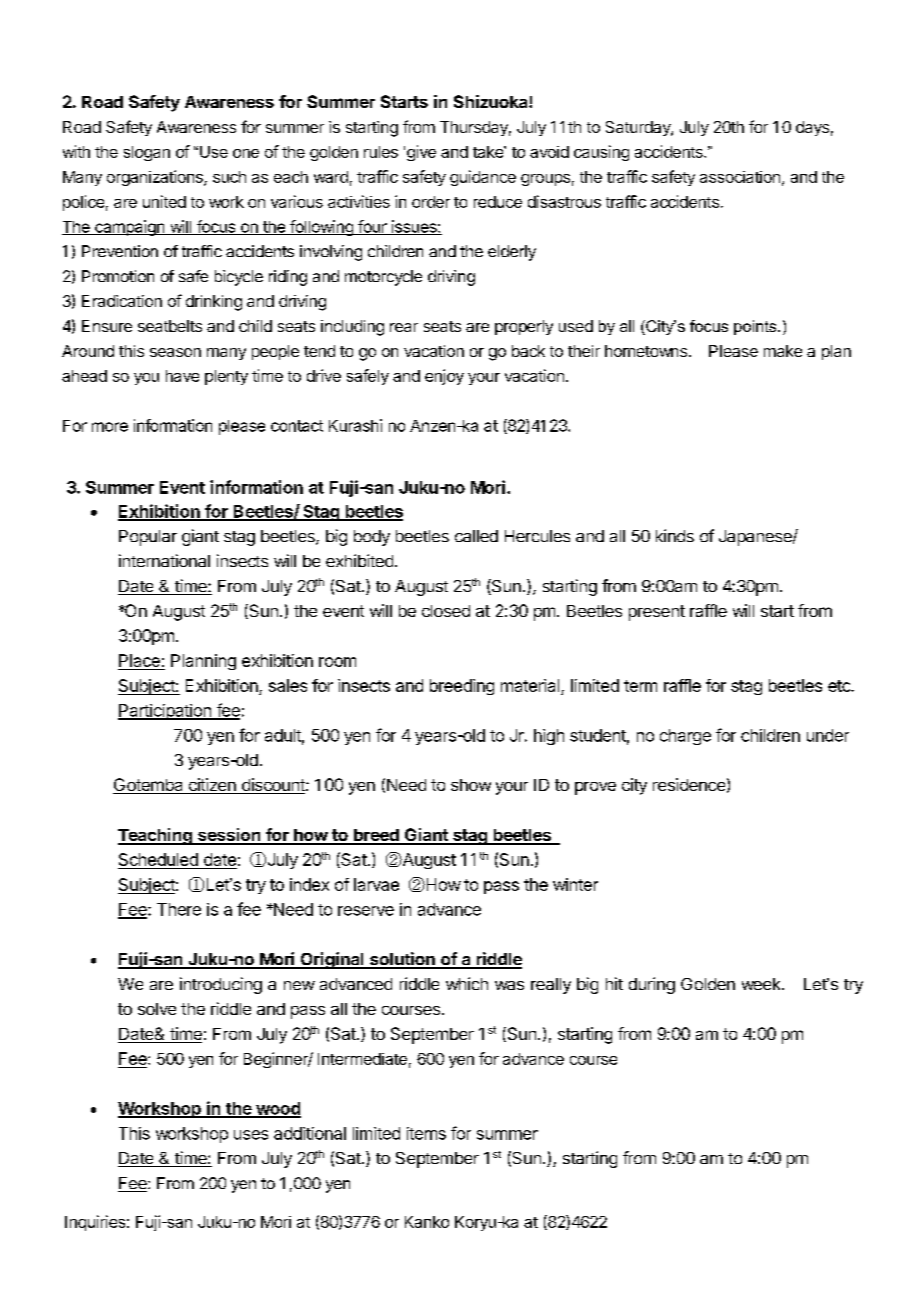  I want to click on closed, so click(446, 611).
